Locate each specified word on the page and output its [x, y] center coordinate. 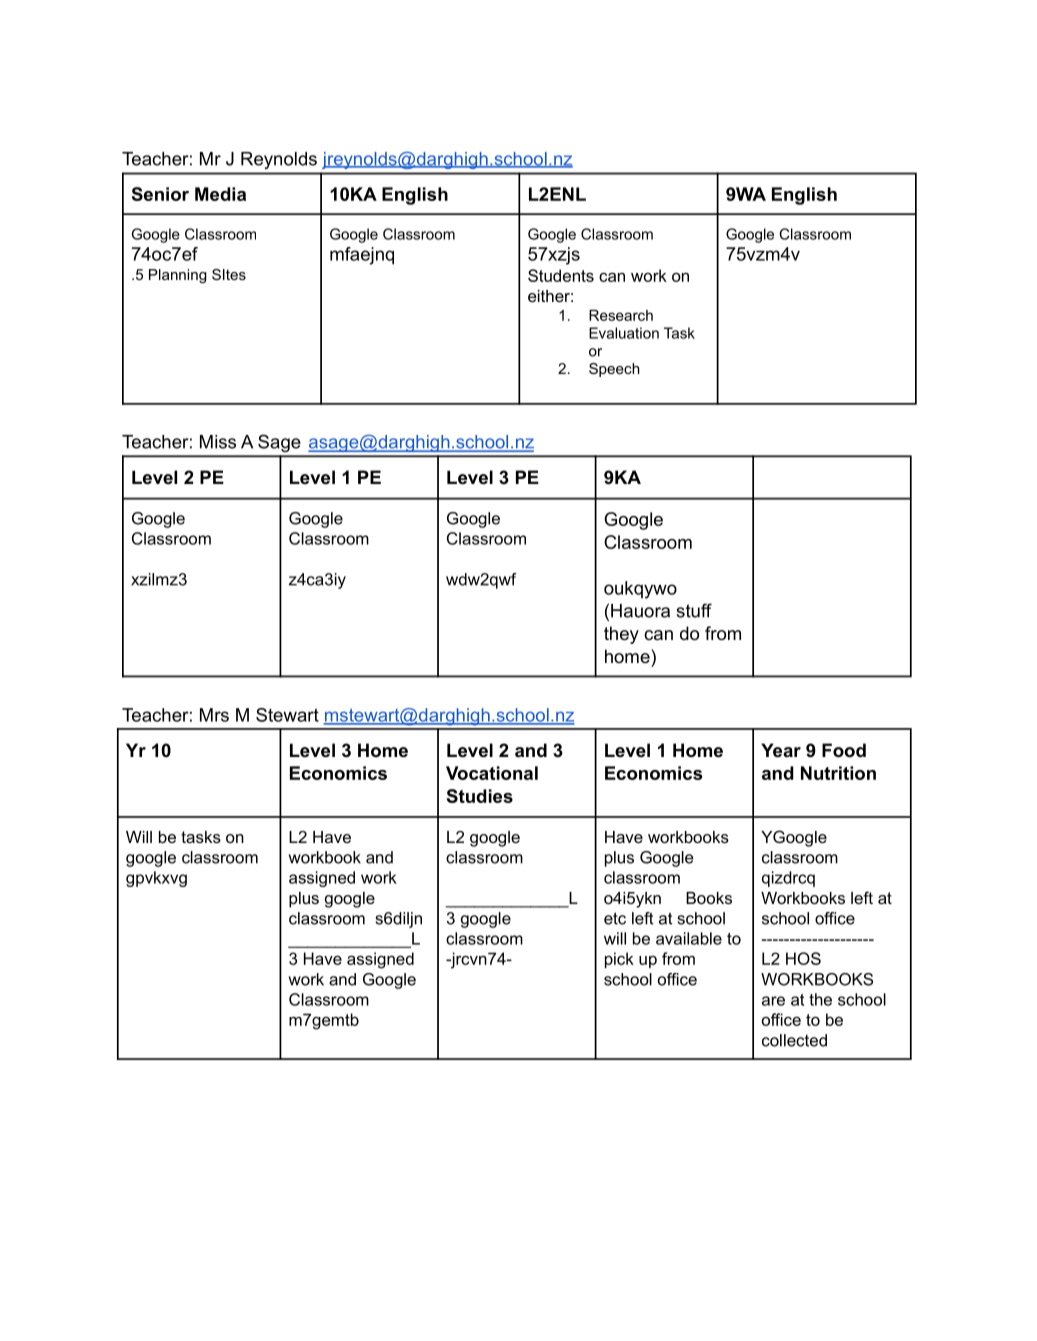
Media [220, 194]
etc [615, 918]
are [773, 1001]
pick [619, 960]
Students [561, 275]
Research [621, 315]
